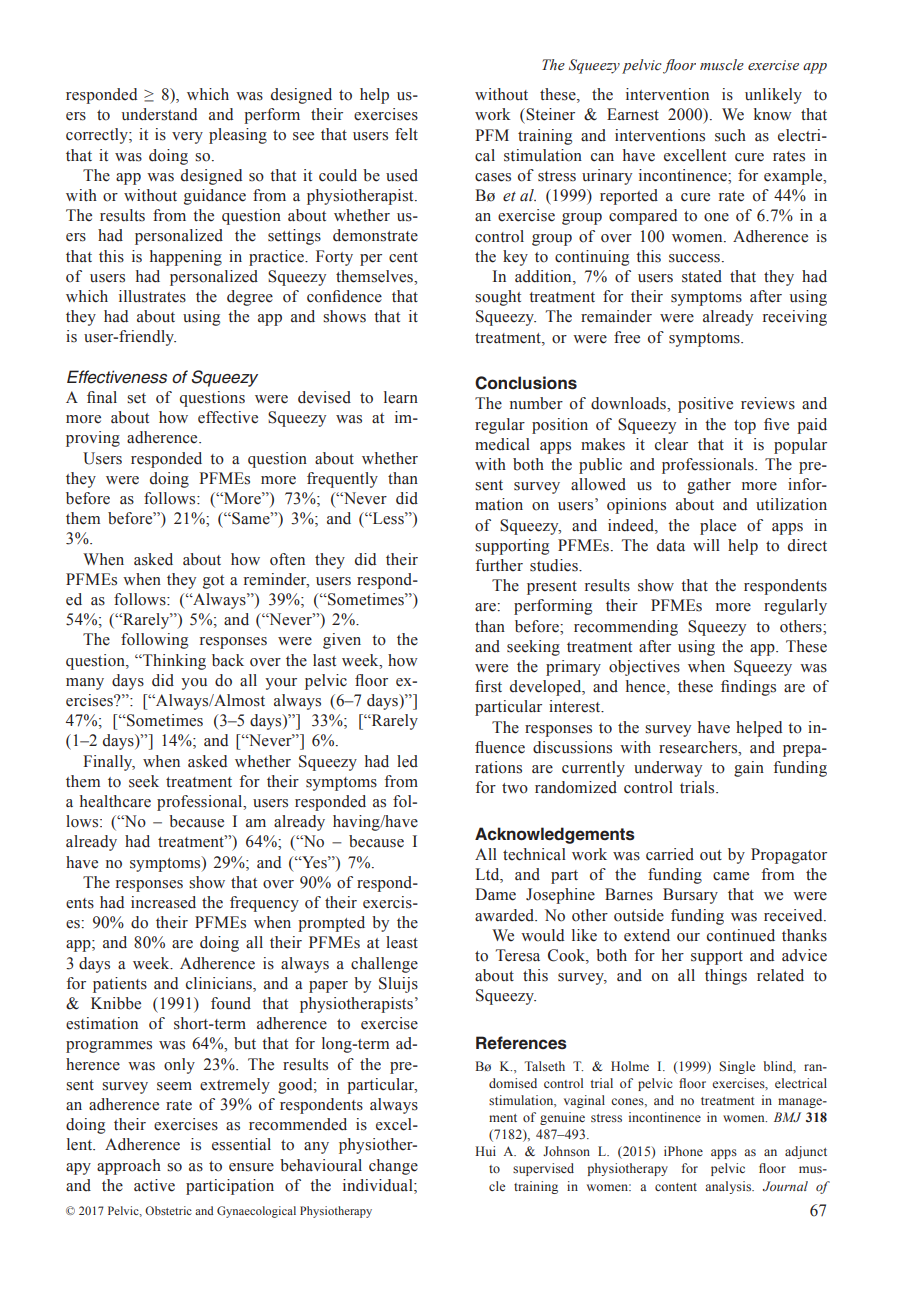 This page has height=1308, width=924. Describe the element at coordinates (154, 1185) in the page. I see `active` at that location.
